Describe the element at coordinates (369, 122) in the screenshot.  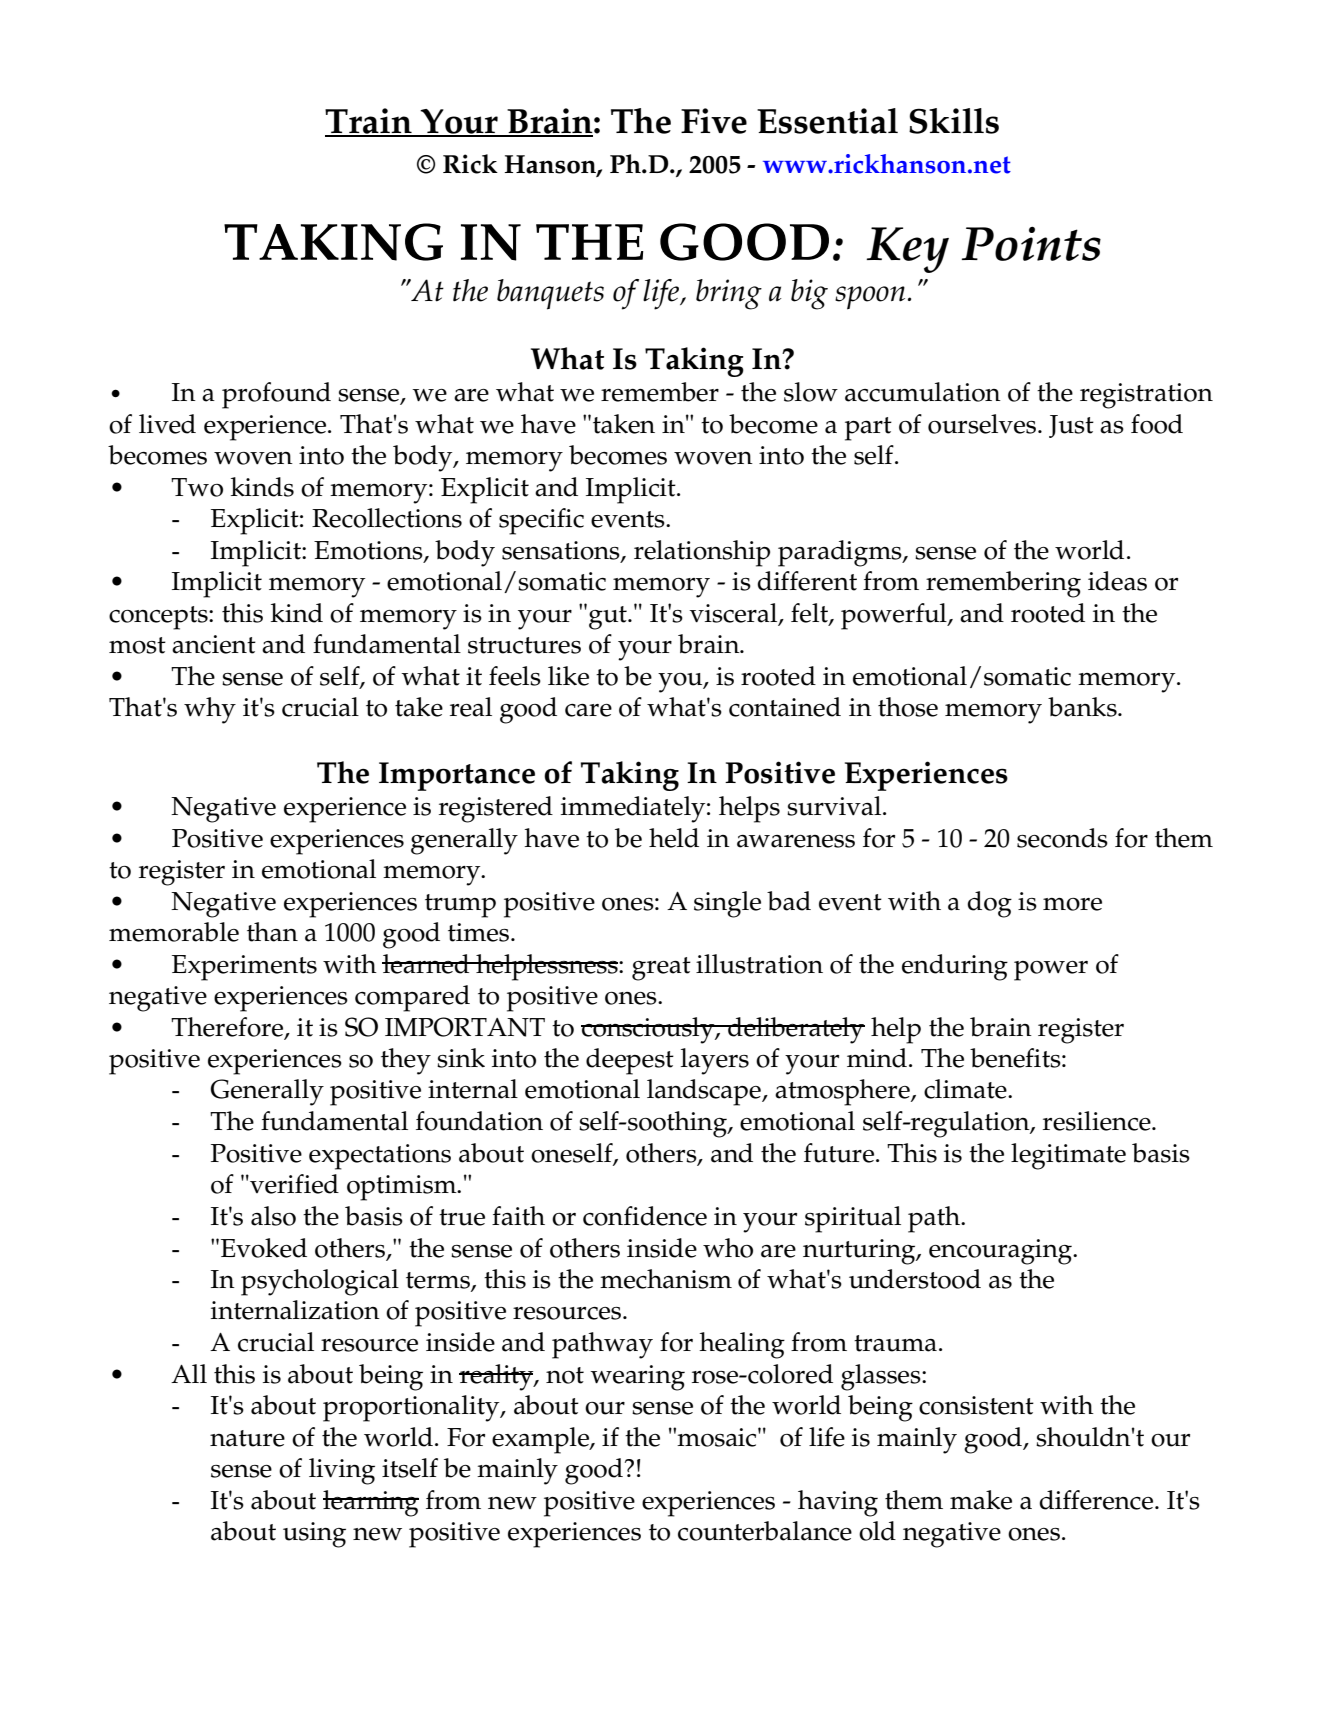
I see `Train` at that location.
